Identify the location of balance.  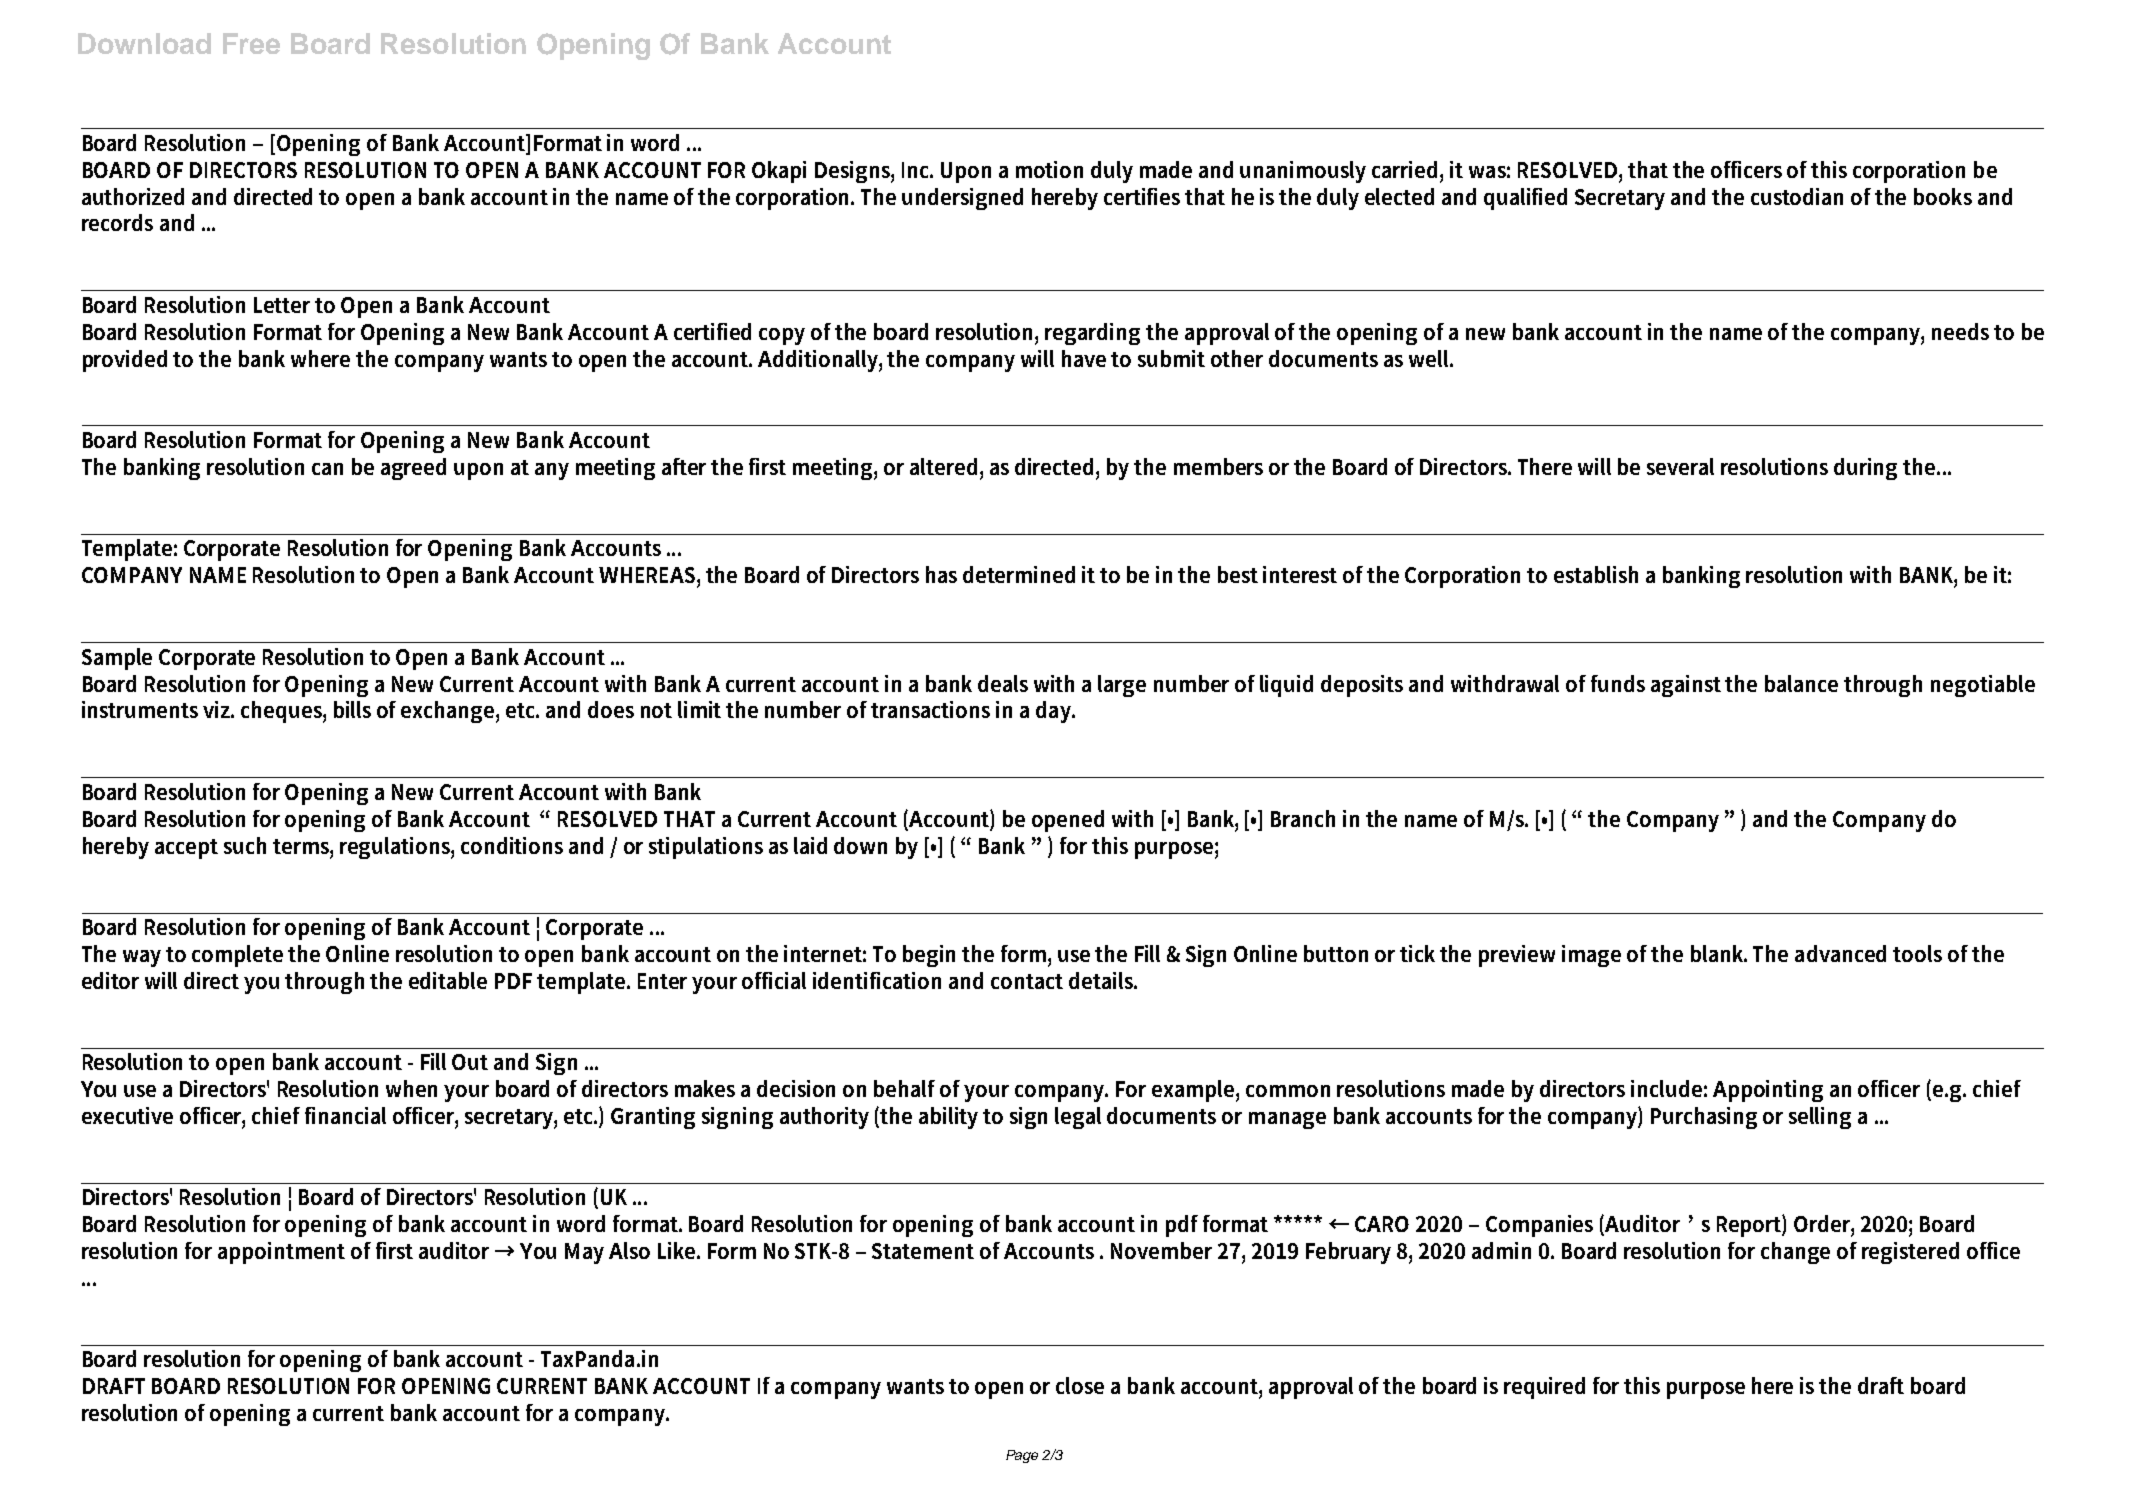
(1801, 683).
